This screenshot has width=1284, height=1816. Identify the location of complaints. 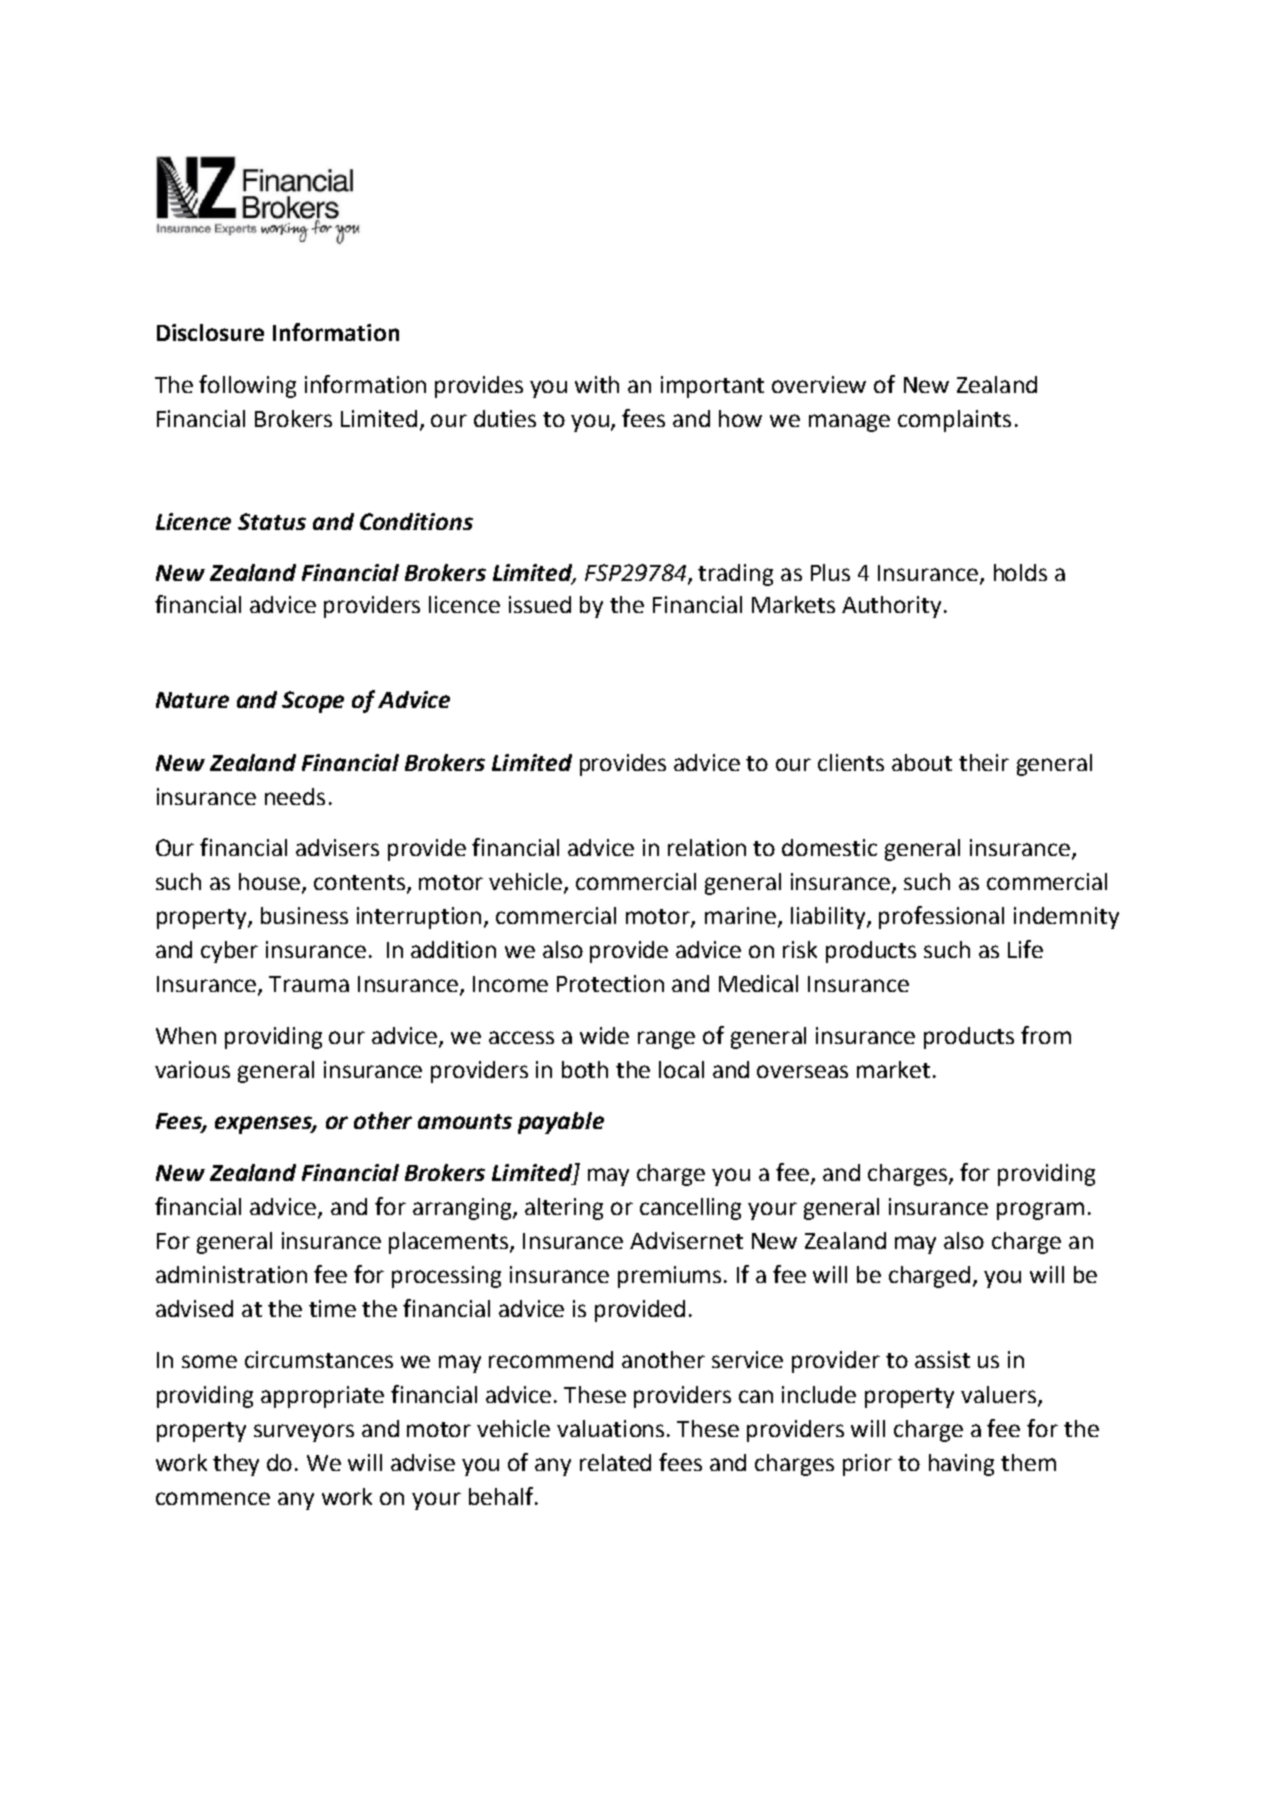
(954, 421).
